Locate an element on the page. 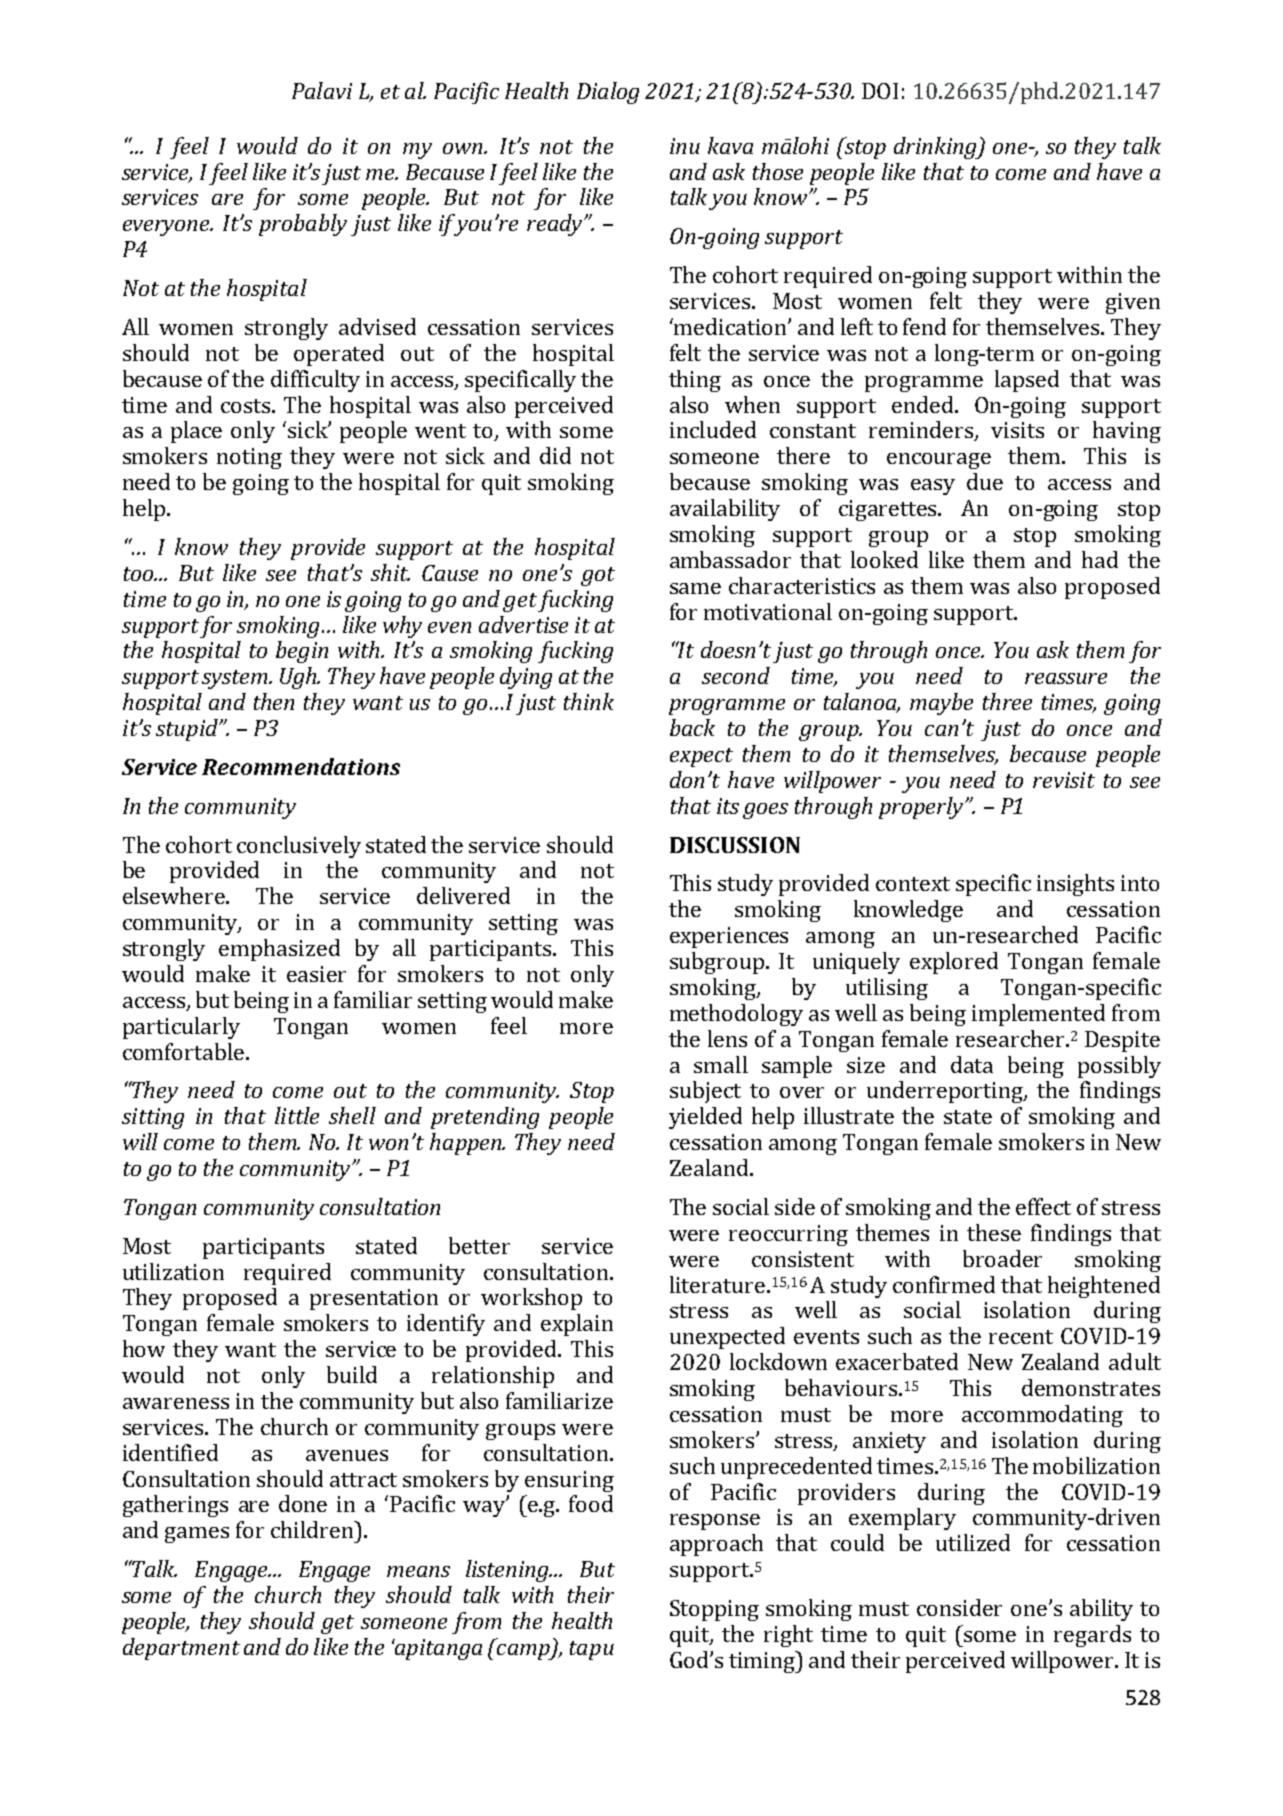 The height and width of the page is (1816, 1283). tapu is located at coordinates (592, 1650).
